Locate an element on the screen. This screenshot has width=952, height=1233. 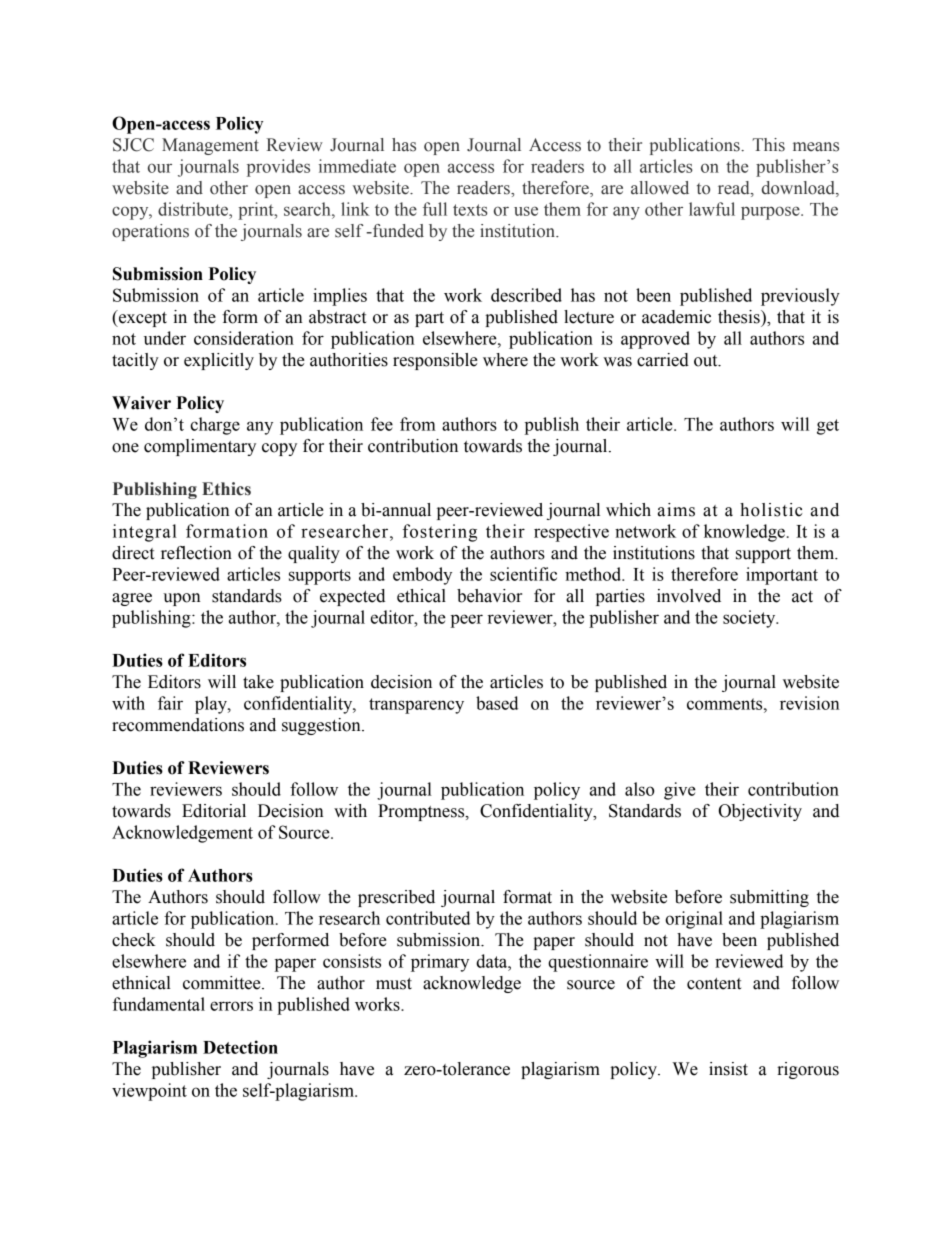
upon is located at coordinates (182, 599).
